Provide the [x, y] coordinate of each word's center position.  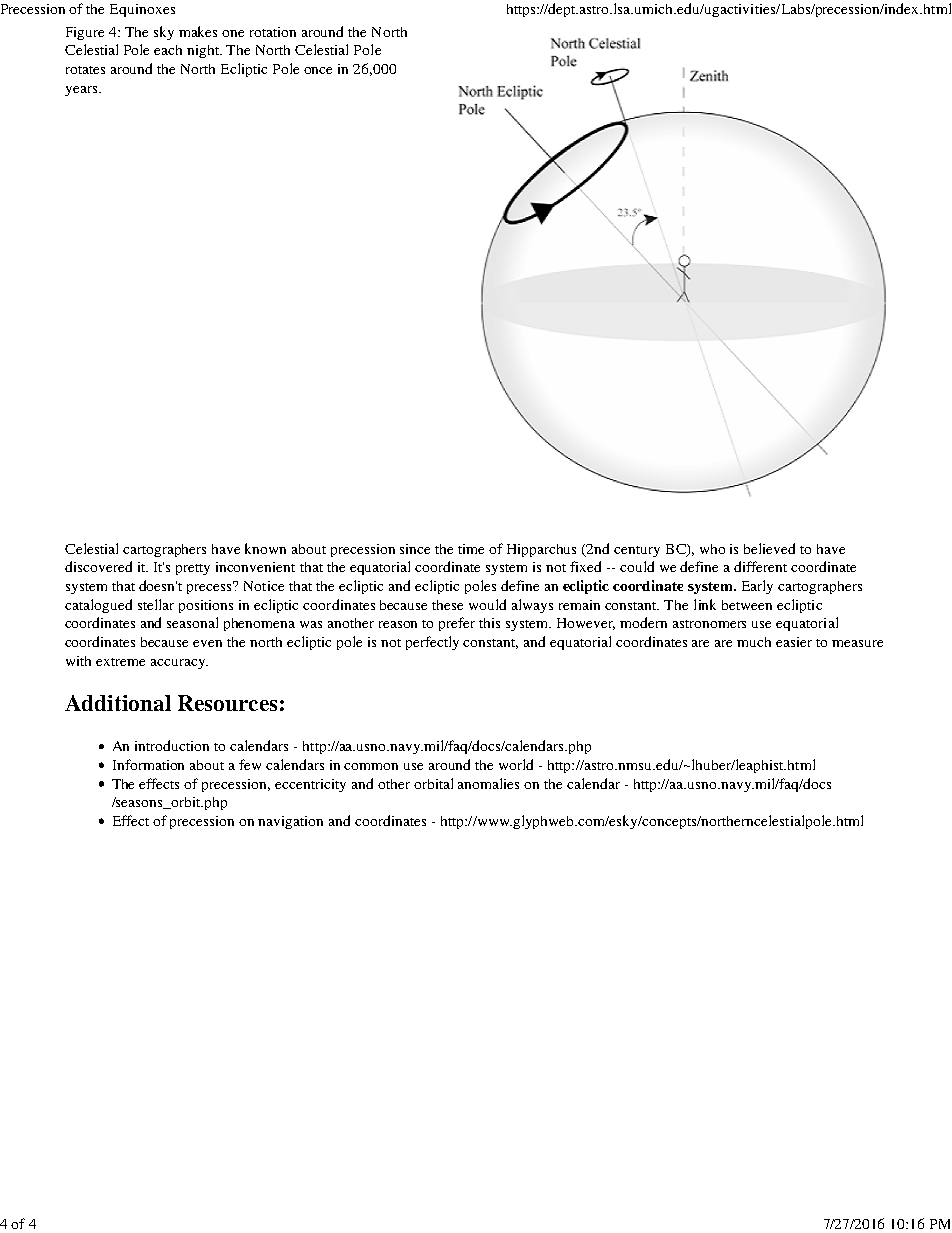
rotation [273, 32]
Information [148, 764]
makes [198, 31]
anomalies [488, 783]
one [233, 33]
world [516, 764]
